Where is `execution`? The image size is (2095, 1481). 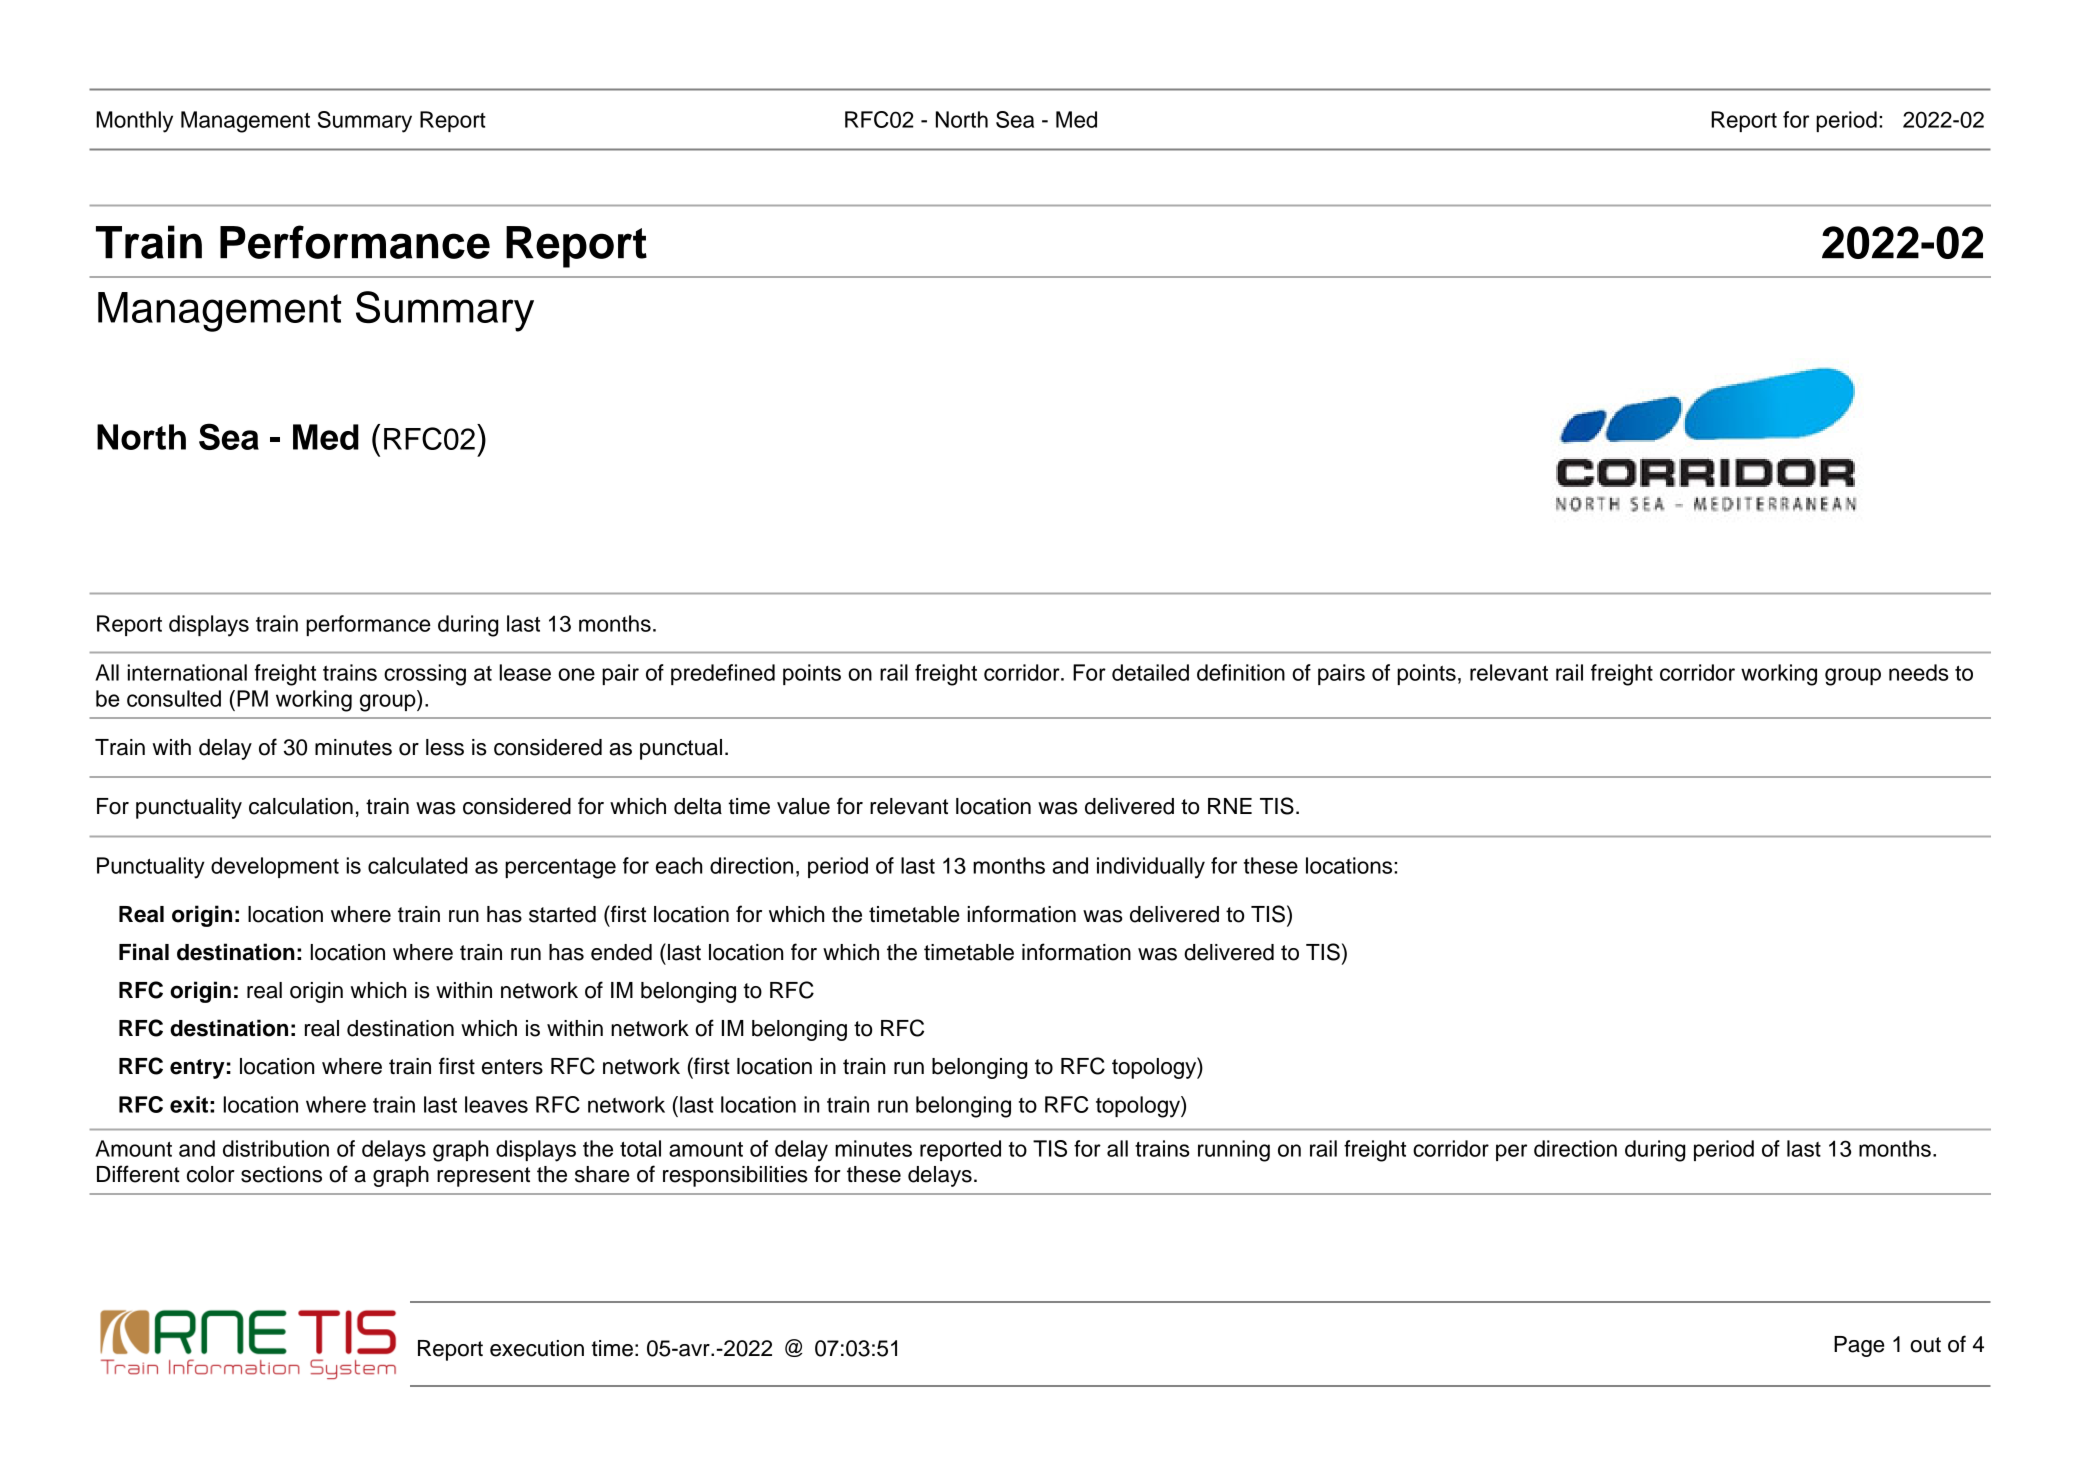 execution is located at coordinates (537, 1348).
